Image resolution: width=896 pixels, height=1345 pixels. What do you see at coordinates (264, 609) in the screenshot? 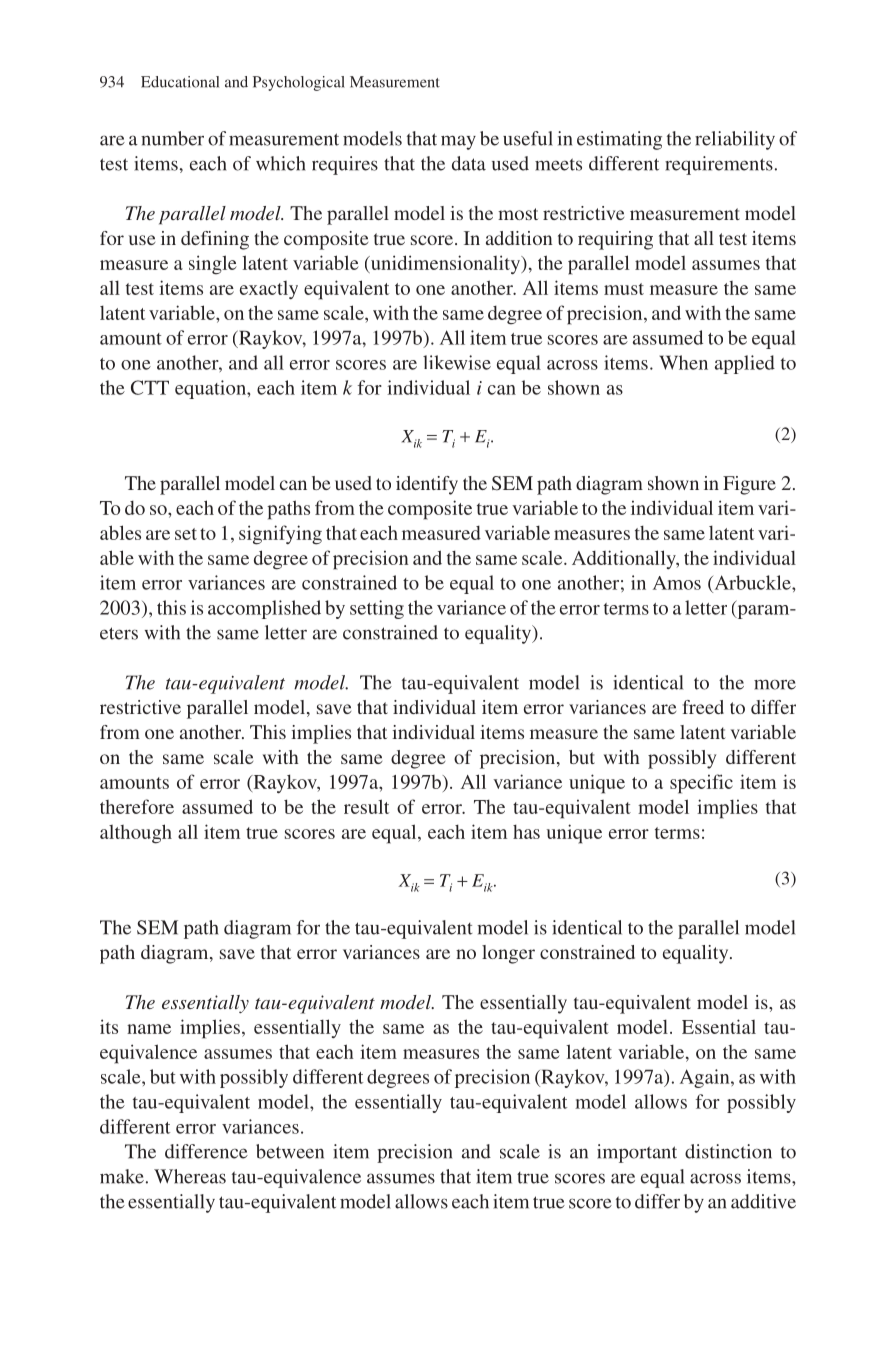
I see `accomplished` at bounding box center [264, 609].
